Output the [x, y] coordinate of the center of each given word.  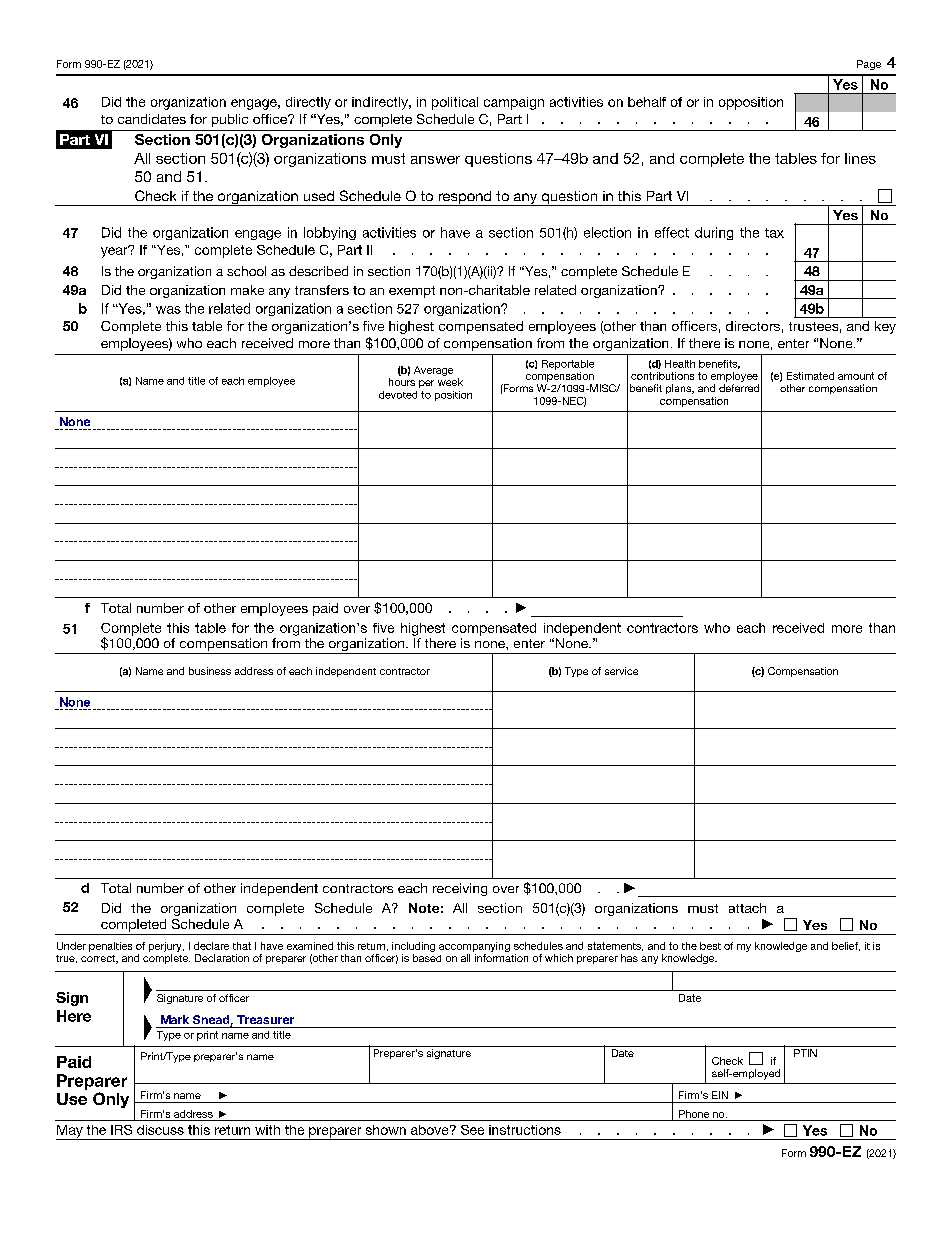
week [450, 382]
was [168, 310]
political [455, 103]
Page [869, 65]
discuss [160, 1130]
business [210, 671]
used [319, 196]
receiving [460, 889]
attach [747, 908]
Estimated [810, 376]
